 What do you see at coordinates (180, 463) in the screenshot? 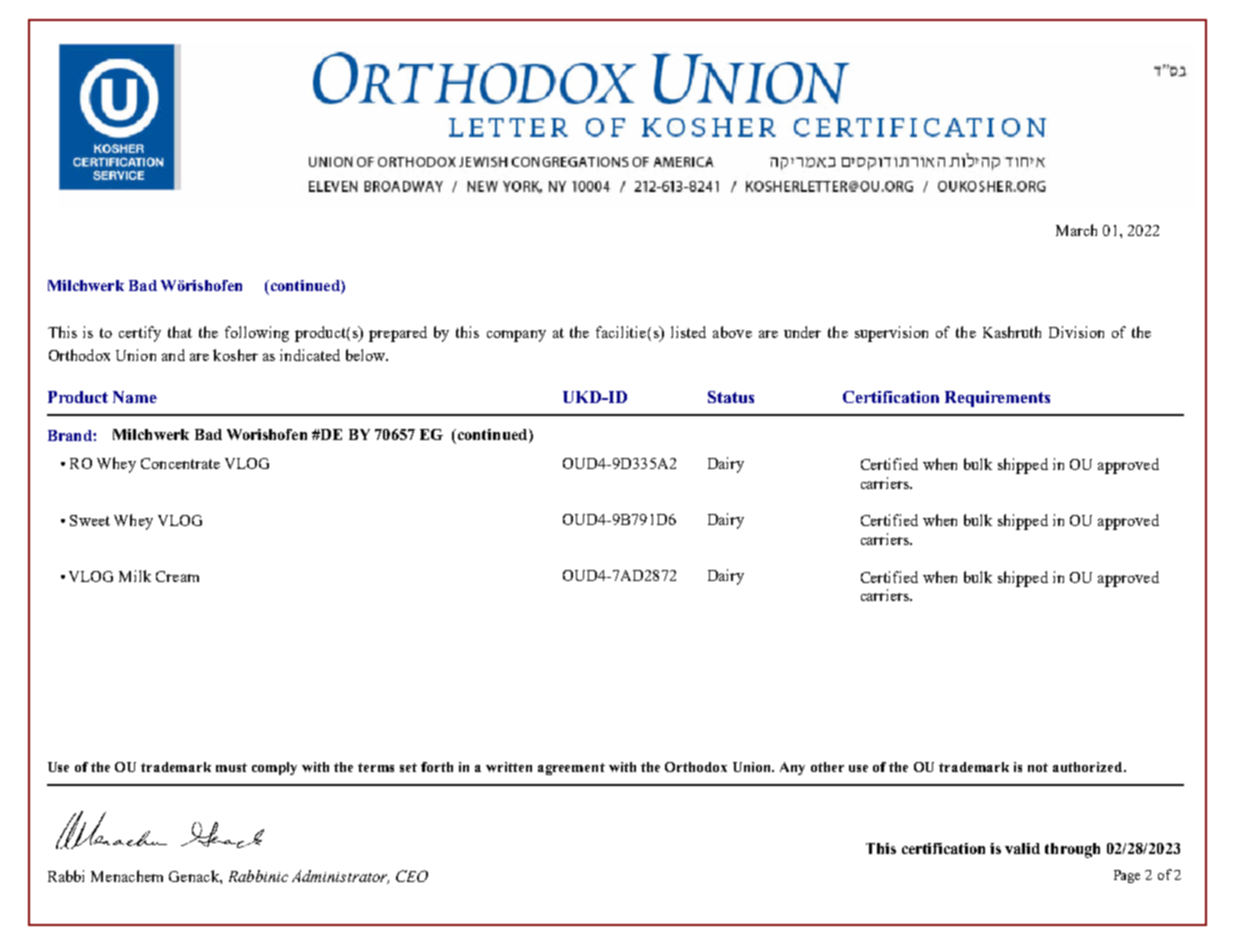
I see `Concentrate` at bounding box center [180, 463].
